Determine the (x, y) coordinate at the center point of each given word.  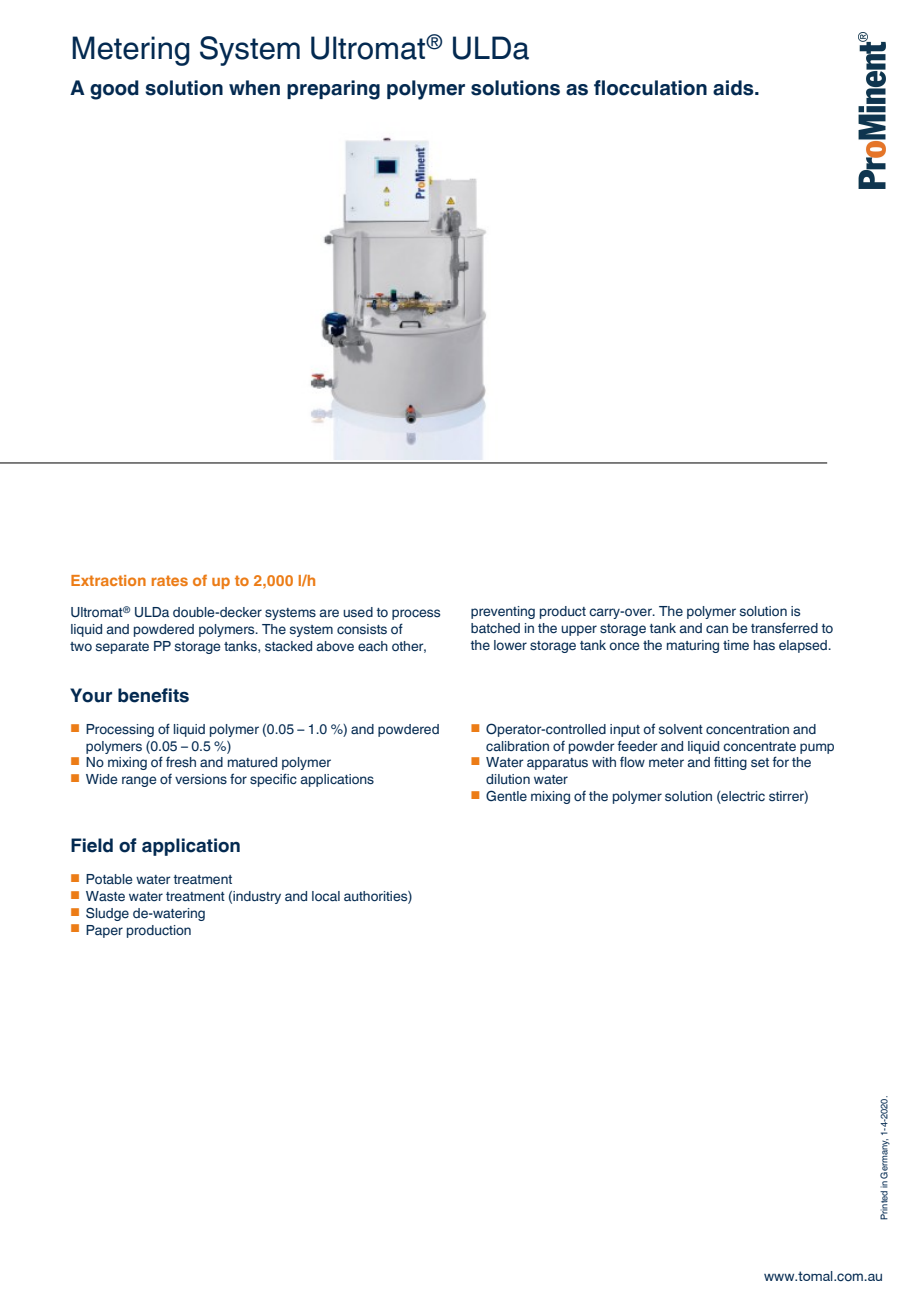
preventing (503, 612)
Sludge (107, 914)
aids (734, 88)
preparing (333, 90)
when (254, 88)
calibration (517, 746)
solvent (681, 729)
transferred (784, 627)
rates (170, 580)
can (717, 629)
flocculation (650, 88)
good (114, 90)
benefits (153, 695)
